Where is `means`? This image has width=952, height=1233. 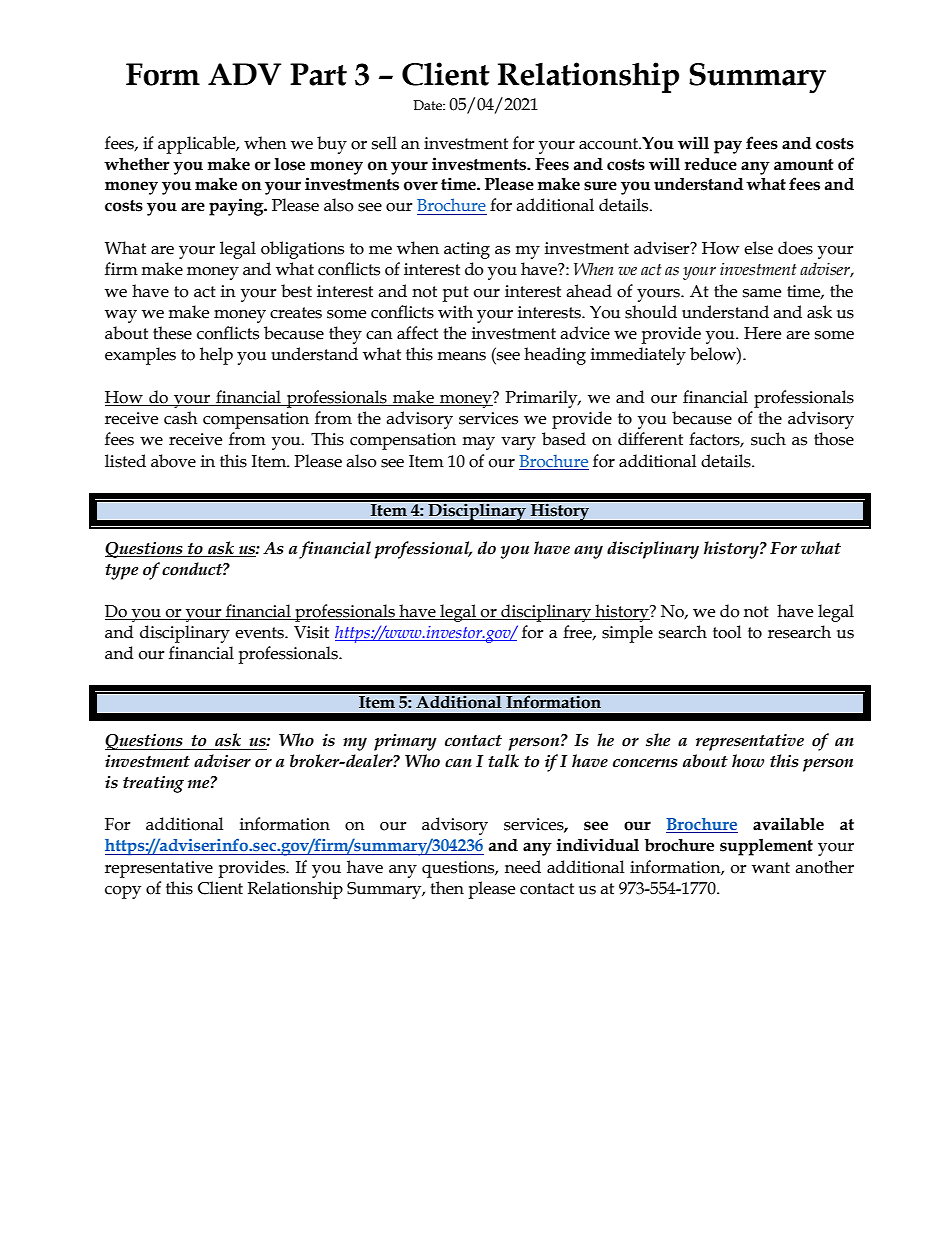
means is located at coordinates (461, 356).
